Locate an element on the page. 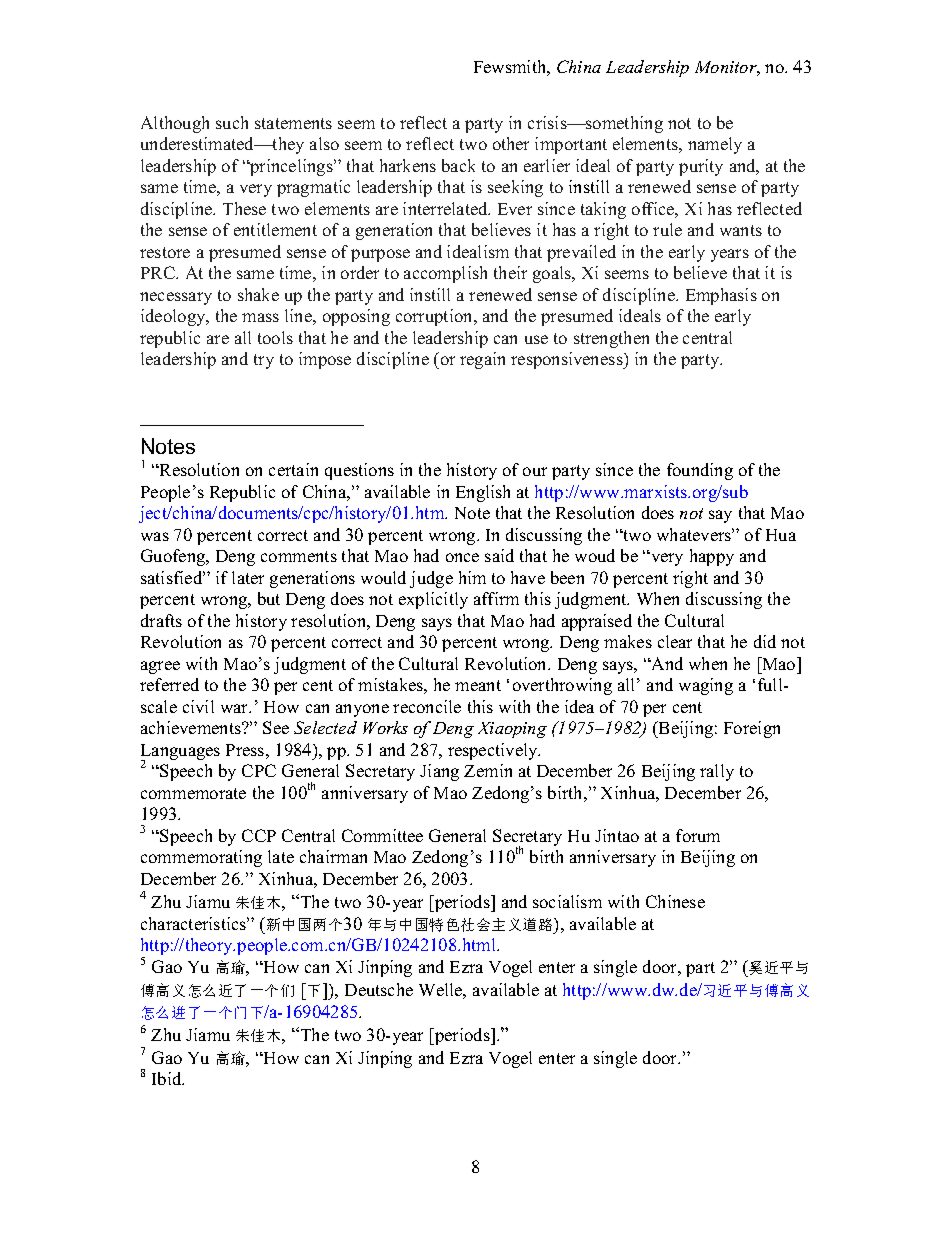 This page has height=1233, width=952. founding is located at coordinates (700, 471).
